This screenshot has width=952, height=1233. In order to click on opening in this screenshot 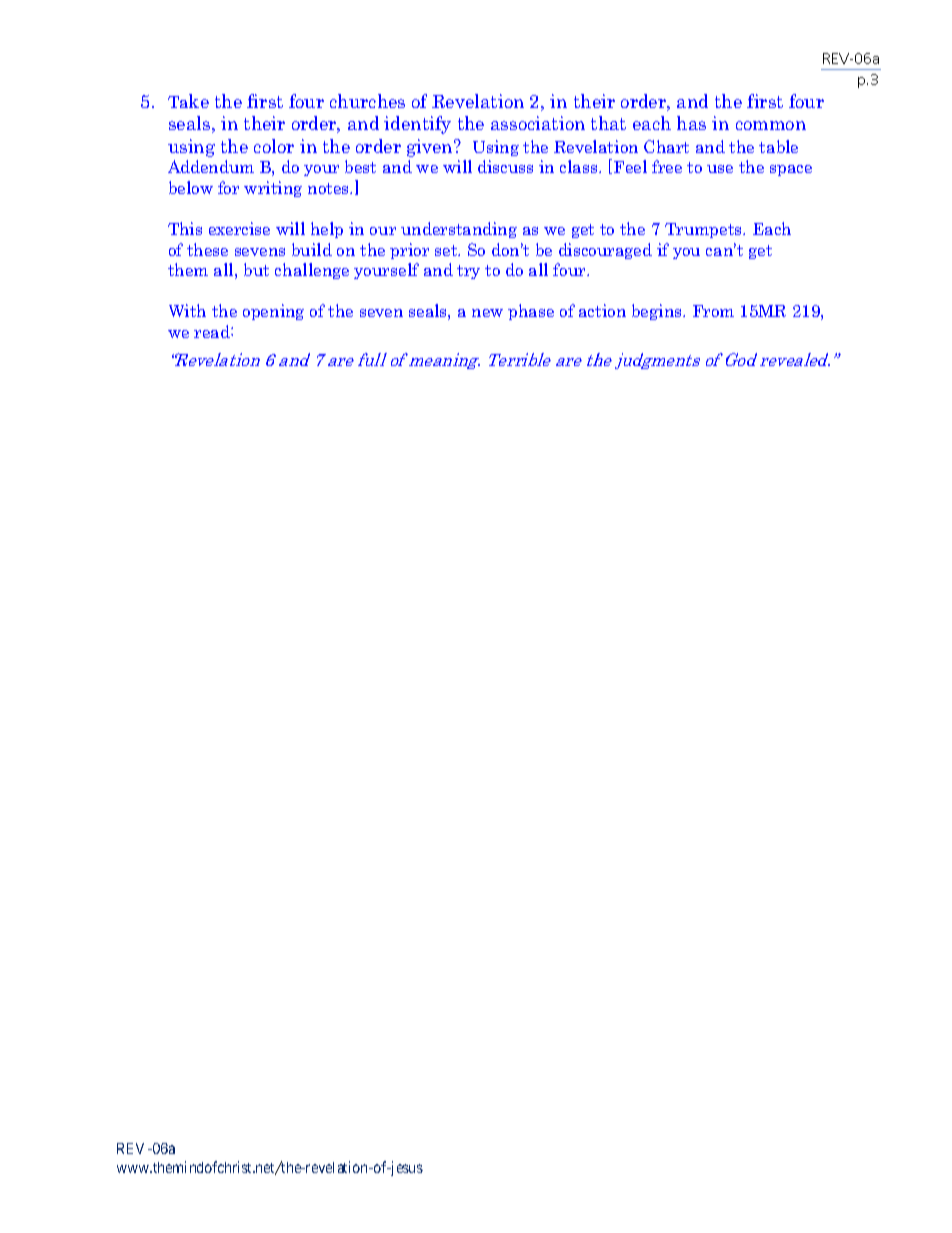, I will do `click(273, 312)`.
